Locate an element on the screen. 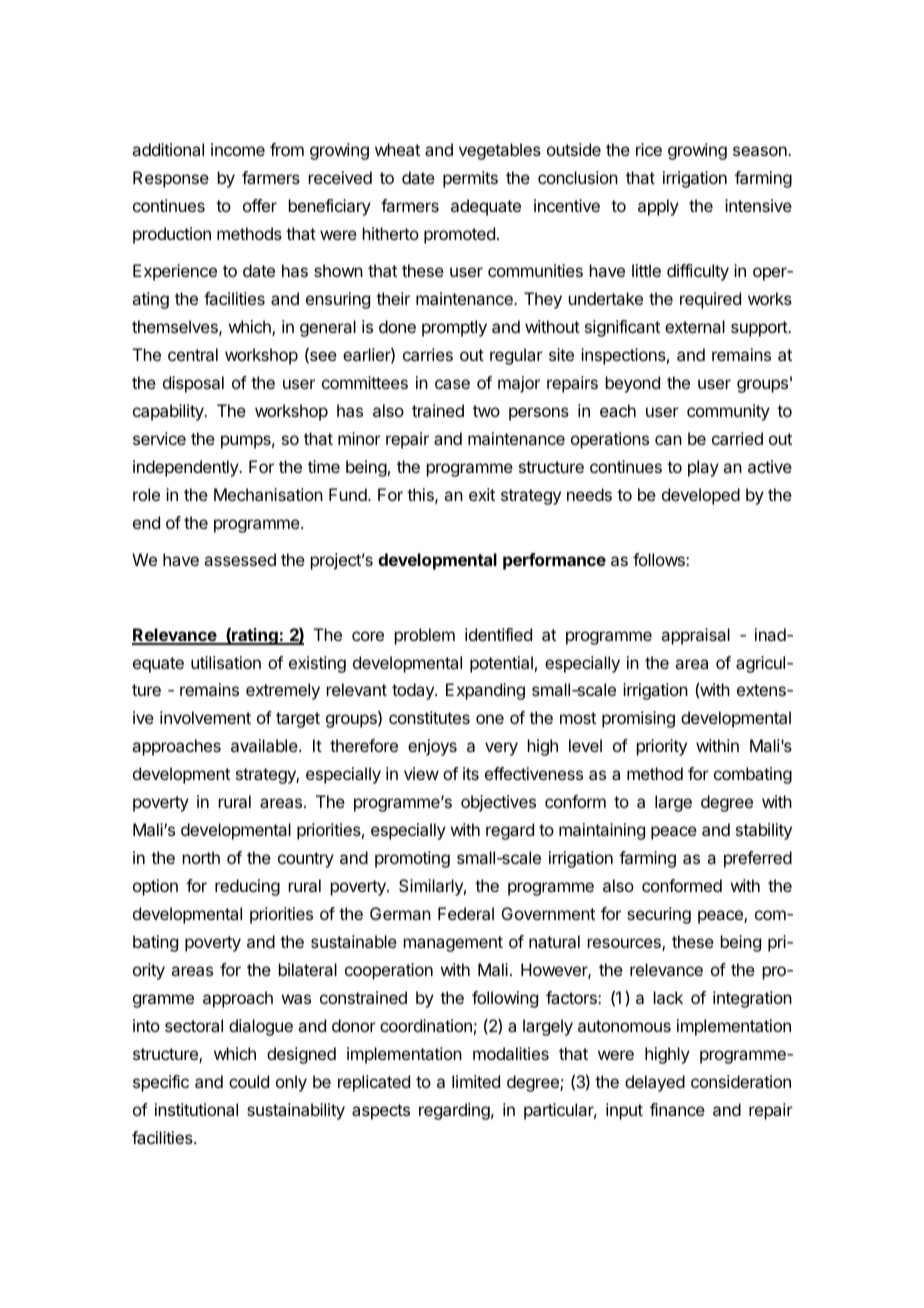 The height and width of the screenshot is (1308, 924). case is located at coordinates (452, 384).
